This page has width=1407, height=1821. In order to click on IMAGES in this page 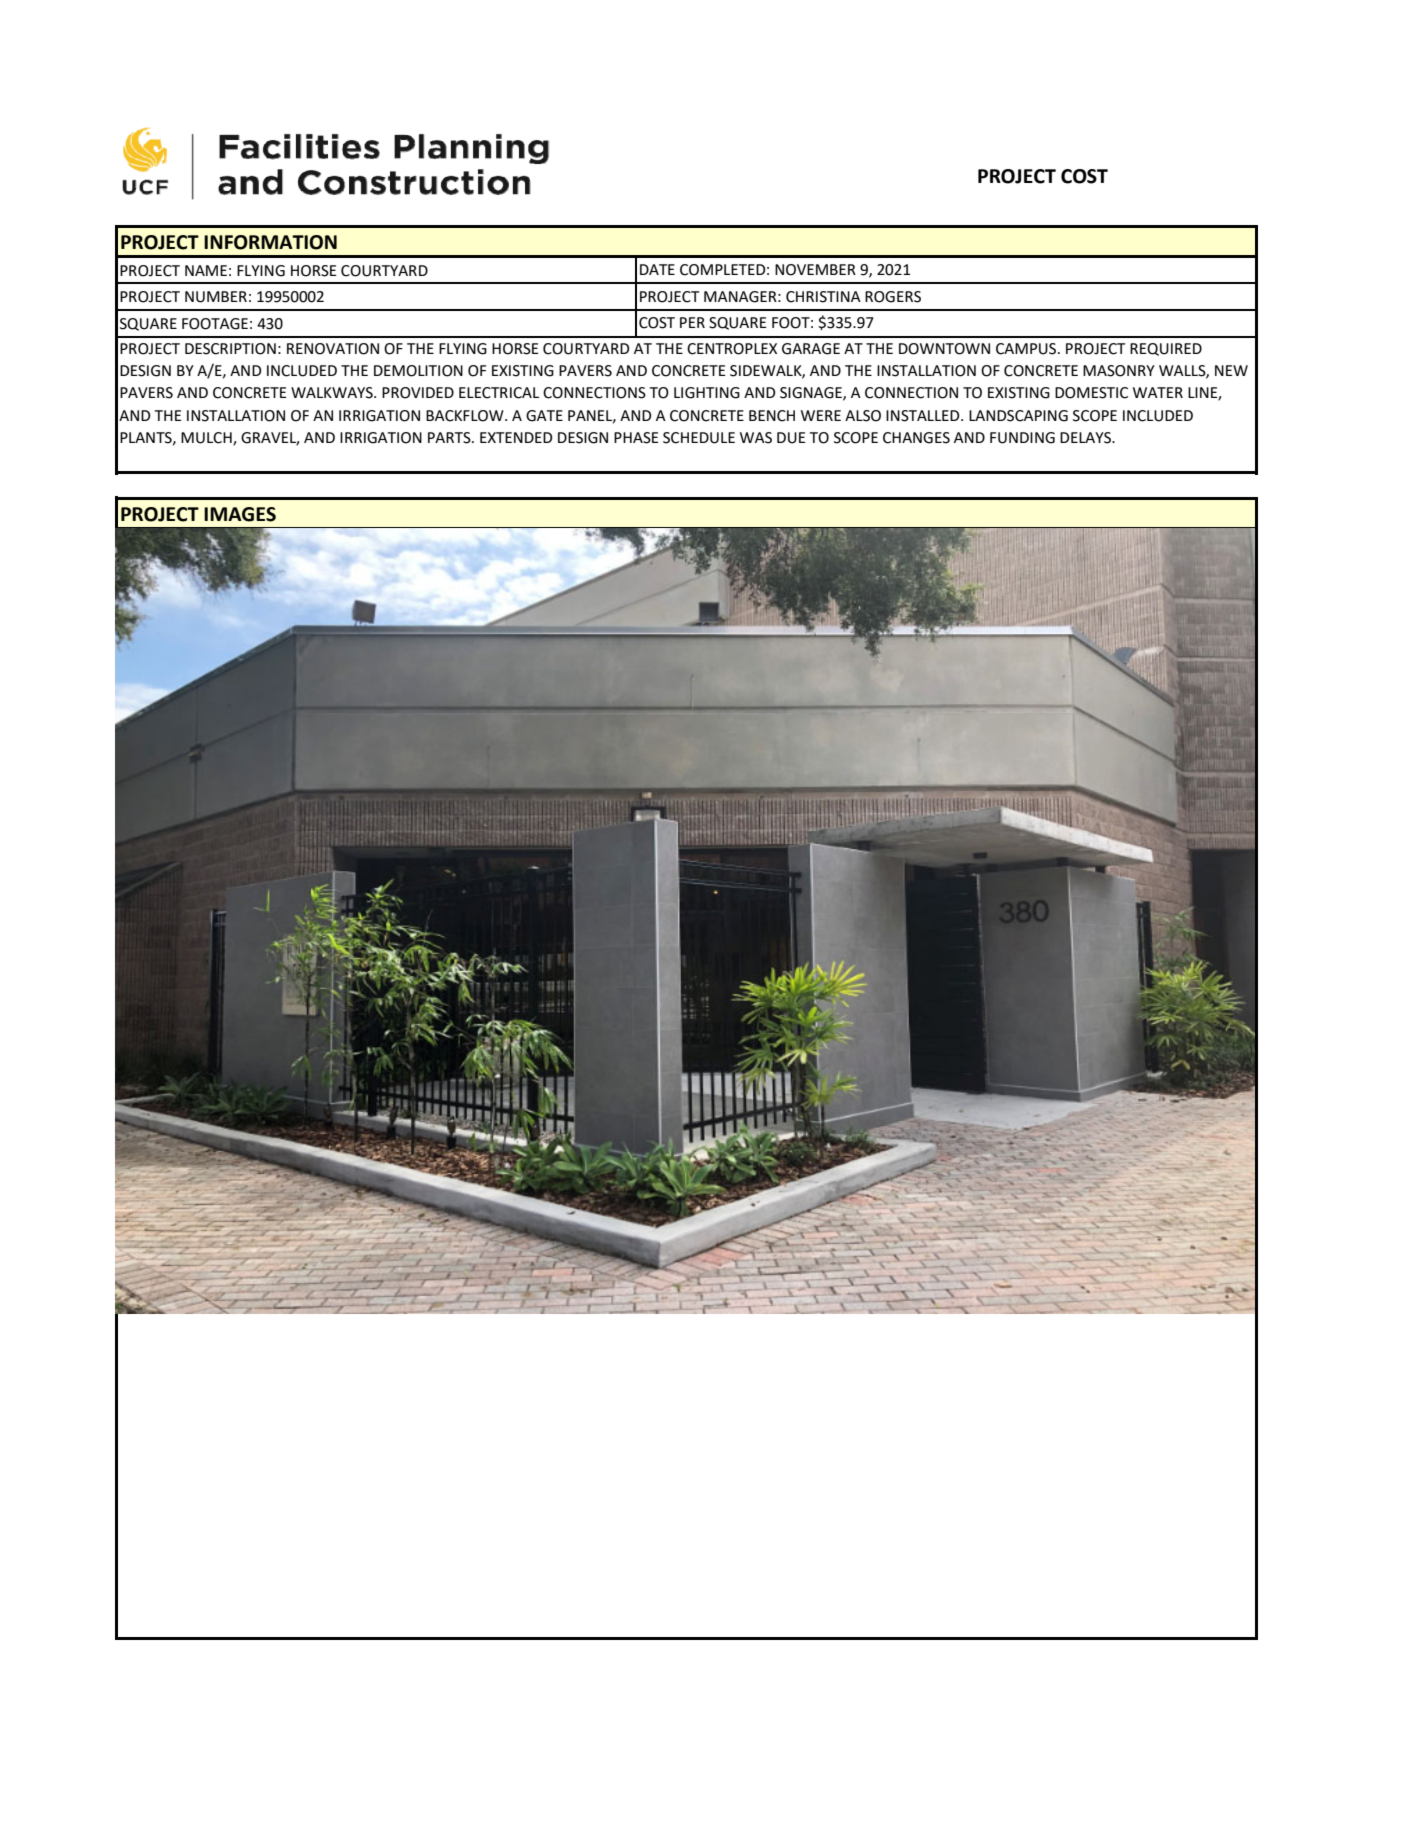, I will do `click(240, 514)`.
